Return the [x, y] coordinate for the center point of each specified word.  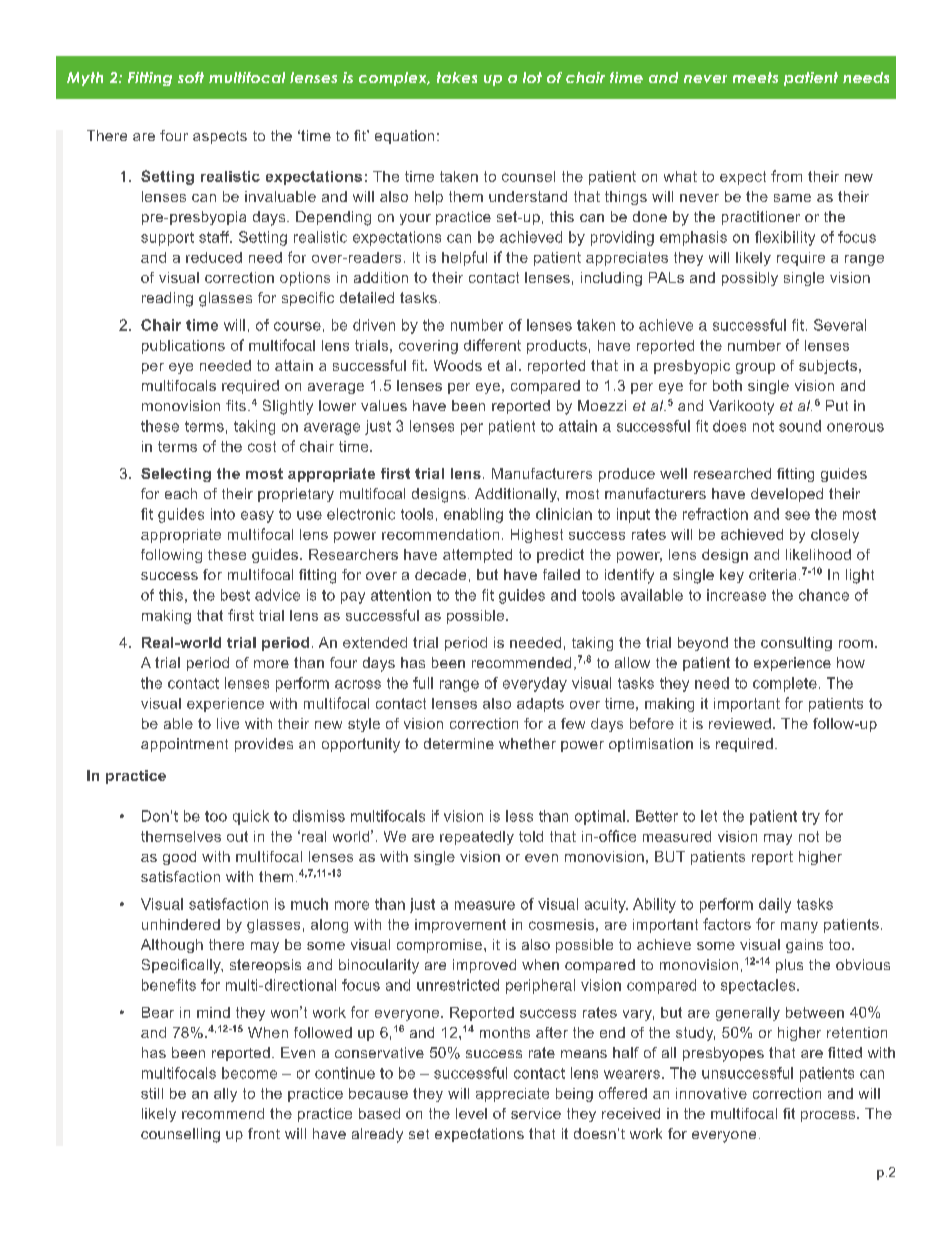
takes [457, 77]
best [235, 595]
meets [755, 77]
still [152, 1093]
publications [183, 347]
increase [736, 595]
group [755, 368]
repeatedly [477, 838]
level [471, 1113]
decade [440, 574]
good [179, 858]
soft [191, 77]
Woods [458, 365]
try [811, 818]
